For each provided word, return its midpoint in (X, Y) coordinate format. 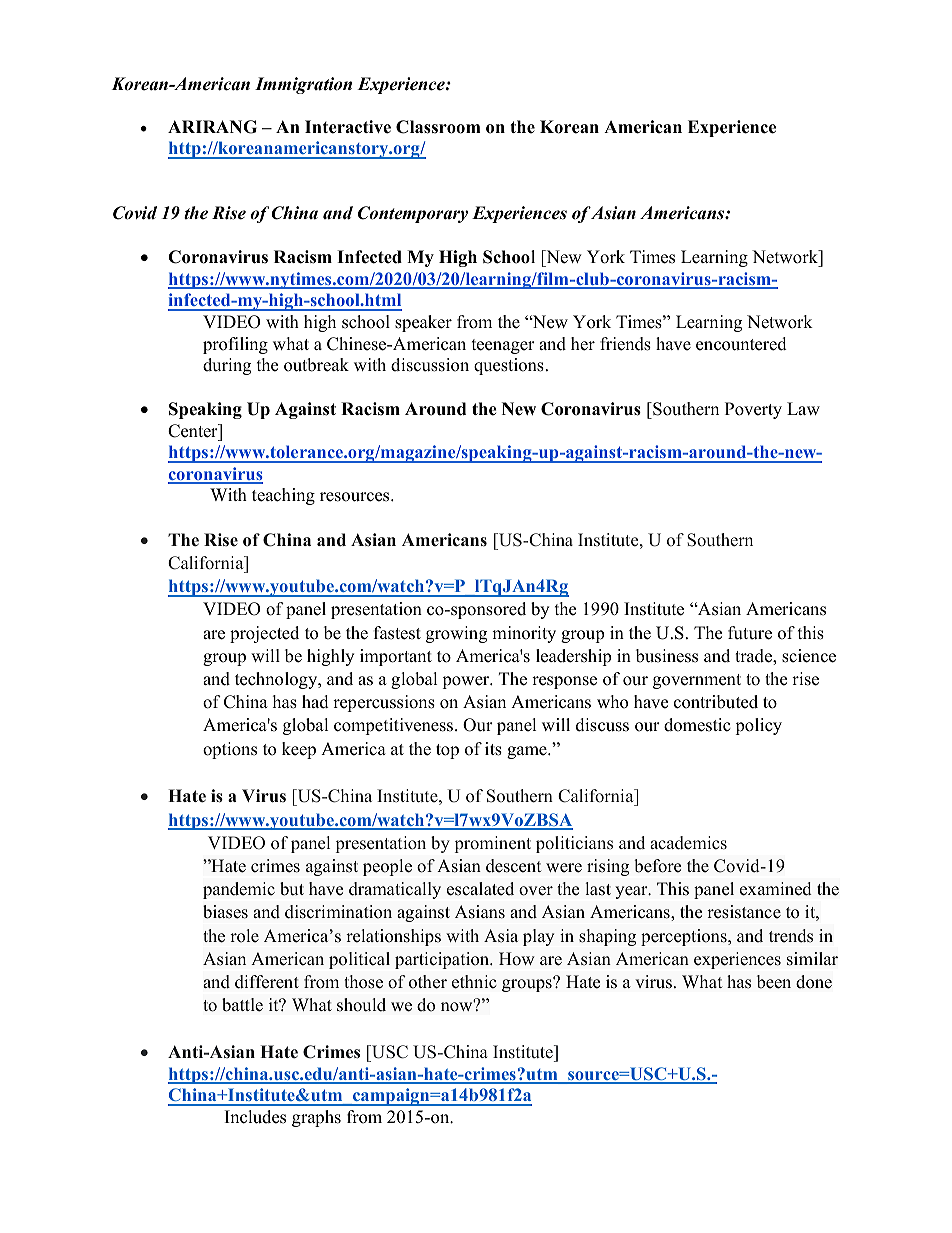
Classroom (438, 127)
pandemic (239, 890)
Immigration (303, 85)
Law (803, 408)
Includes (255, 1117)
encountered (741, 344)
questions (509, 366)
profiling (235, 345)
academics (688, 843)
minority (524, 634)
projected (264, 634)
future (750, 633)
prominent (493, 844)
